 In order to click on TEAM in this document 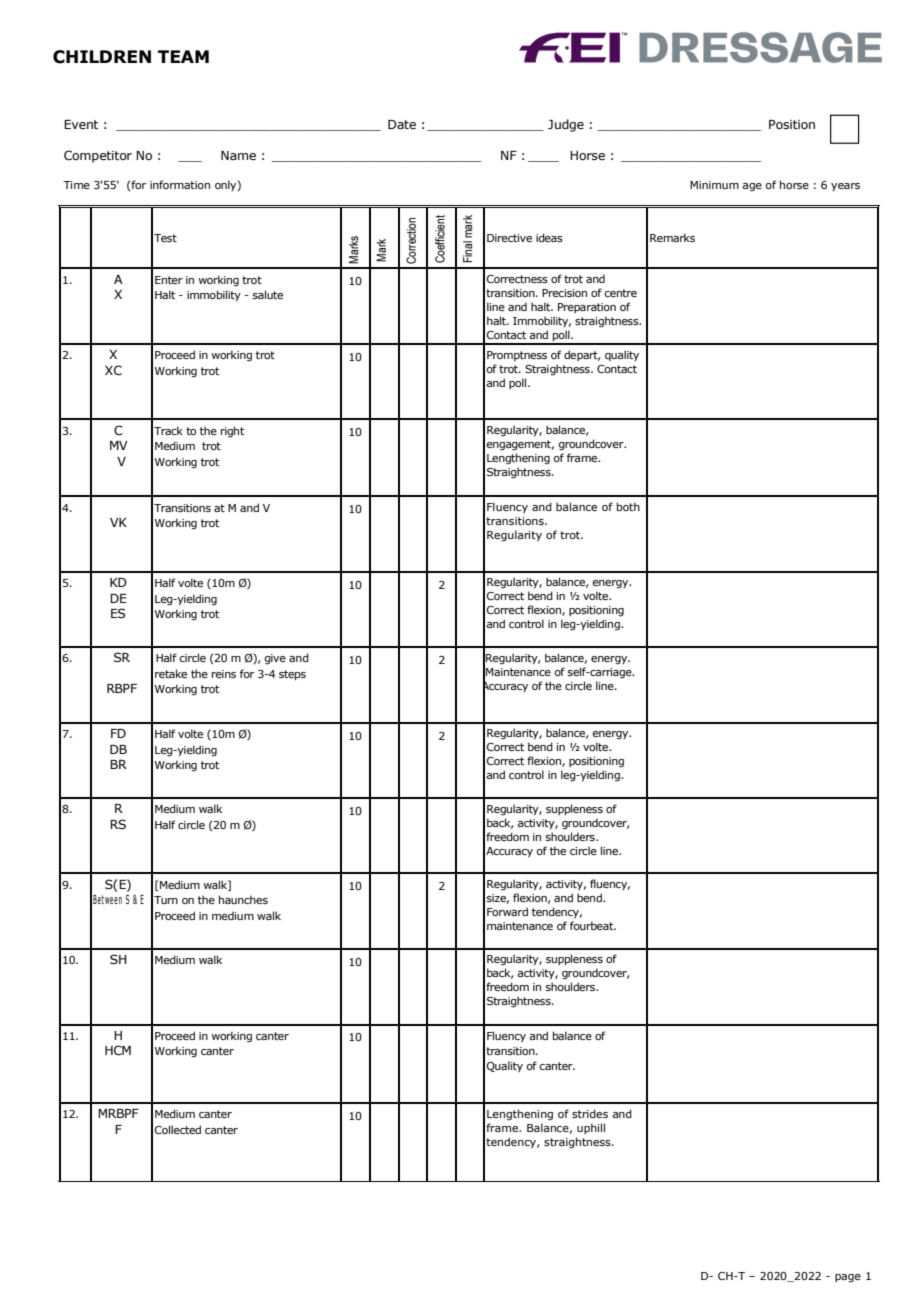, I will do `click(183, 56)`.
